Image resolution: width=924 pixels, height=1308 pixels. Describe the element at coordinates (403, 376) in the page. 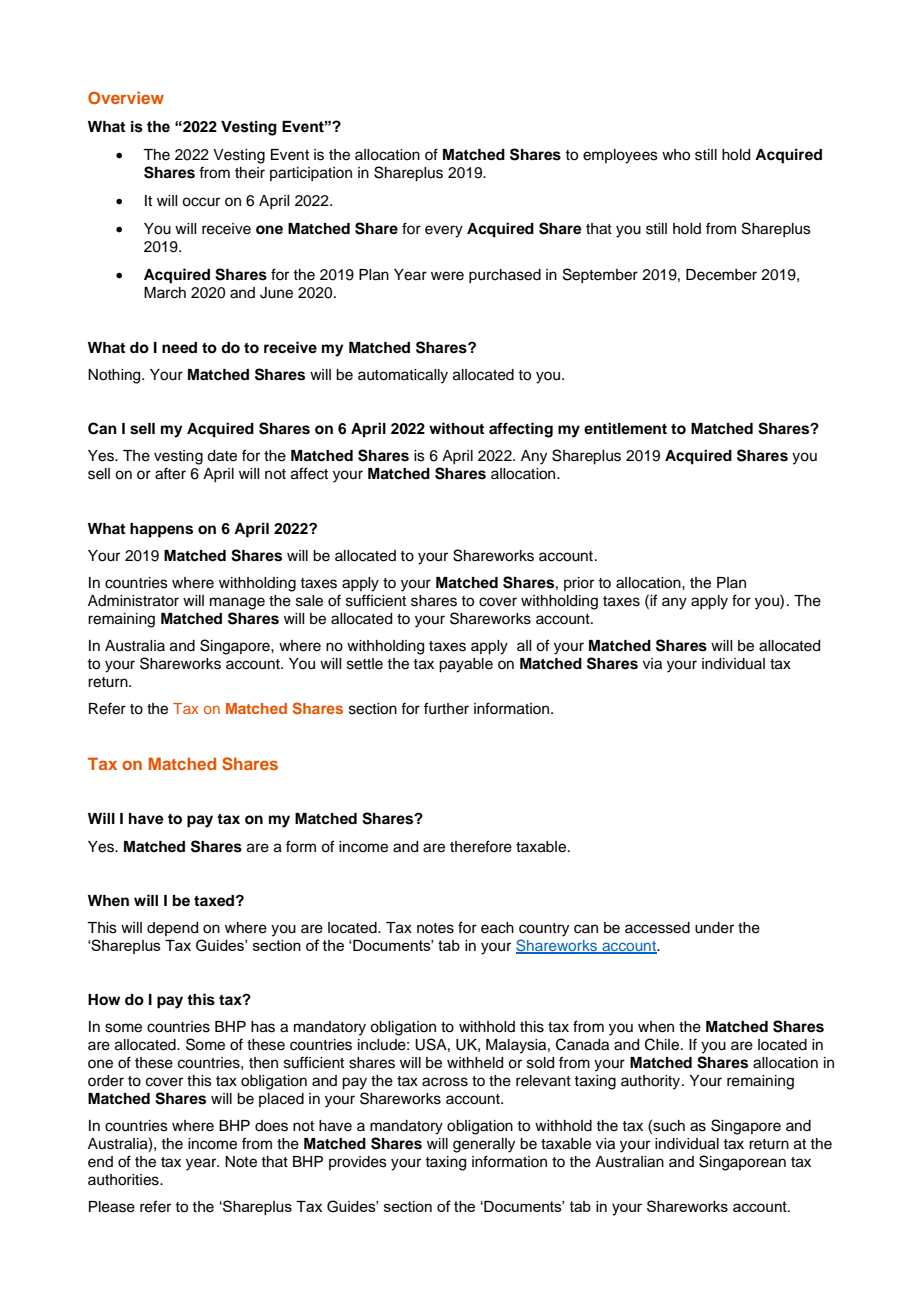

I see `automatically` at that location.
